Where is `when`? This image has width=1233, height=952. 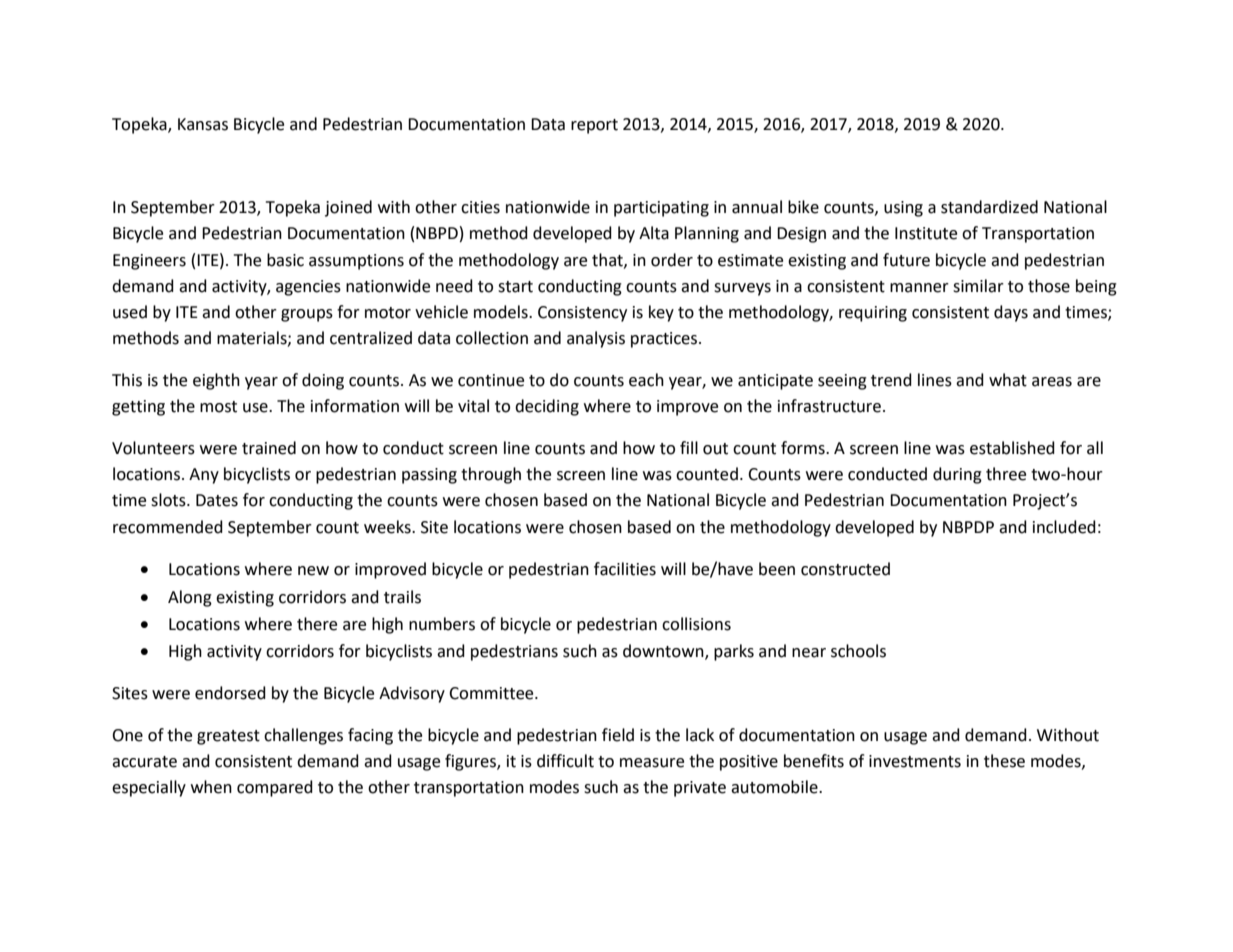 when is located at coordinates (211, 787).
